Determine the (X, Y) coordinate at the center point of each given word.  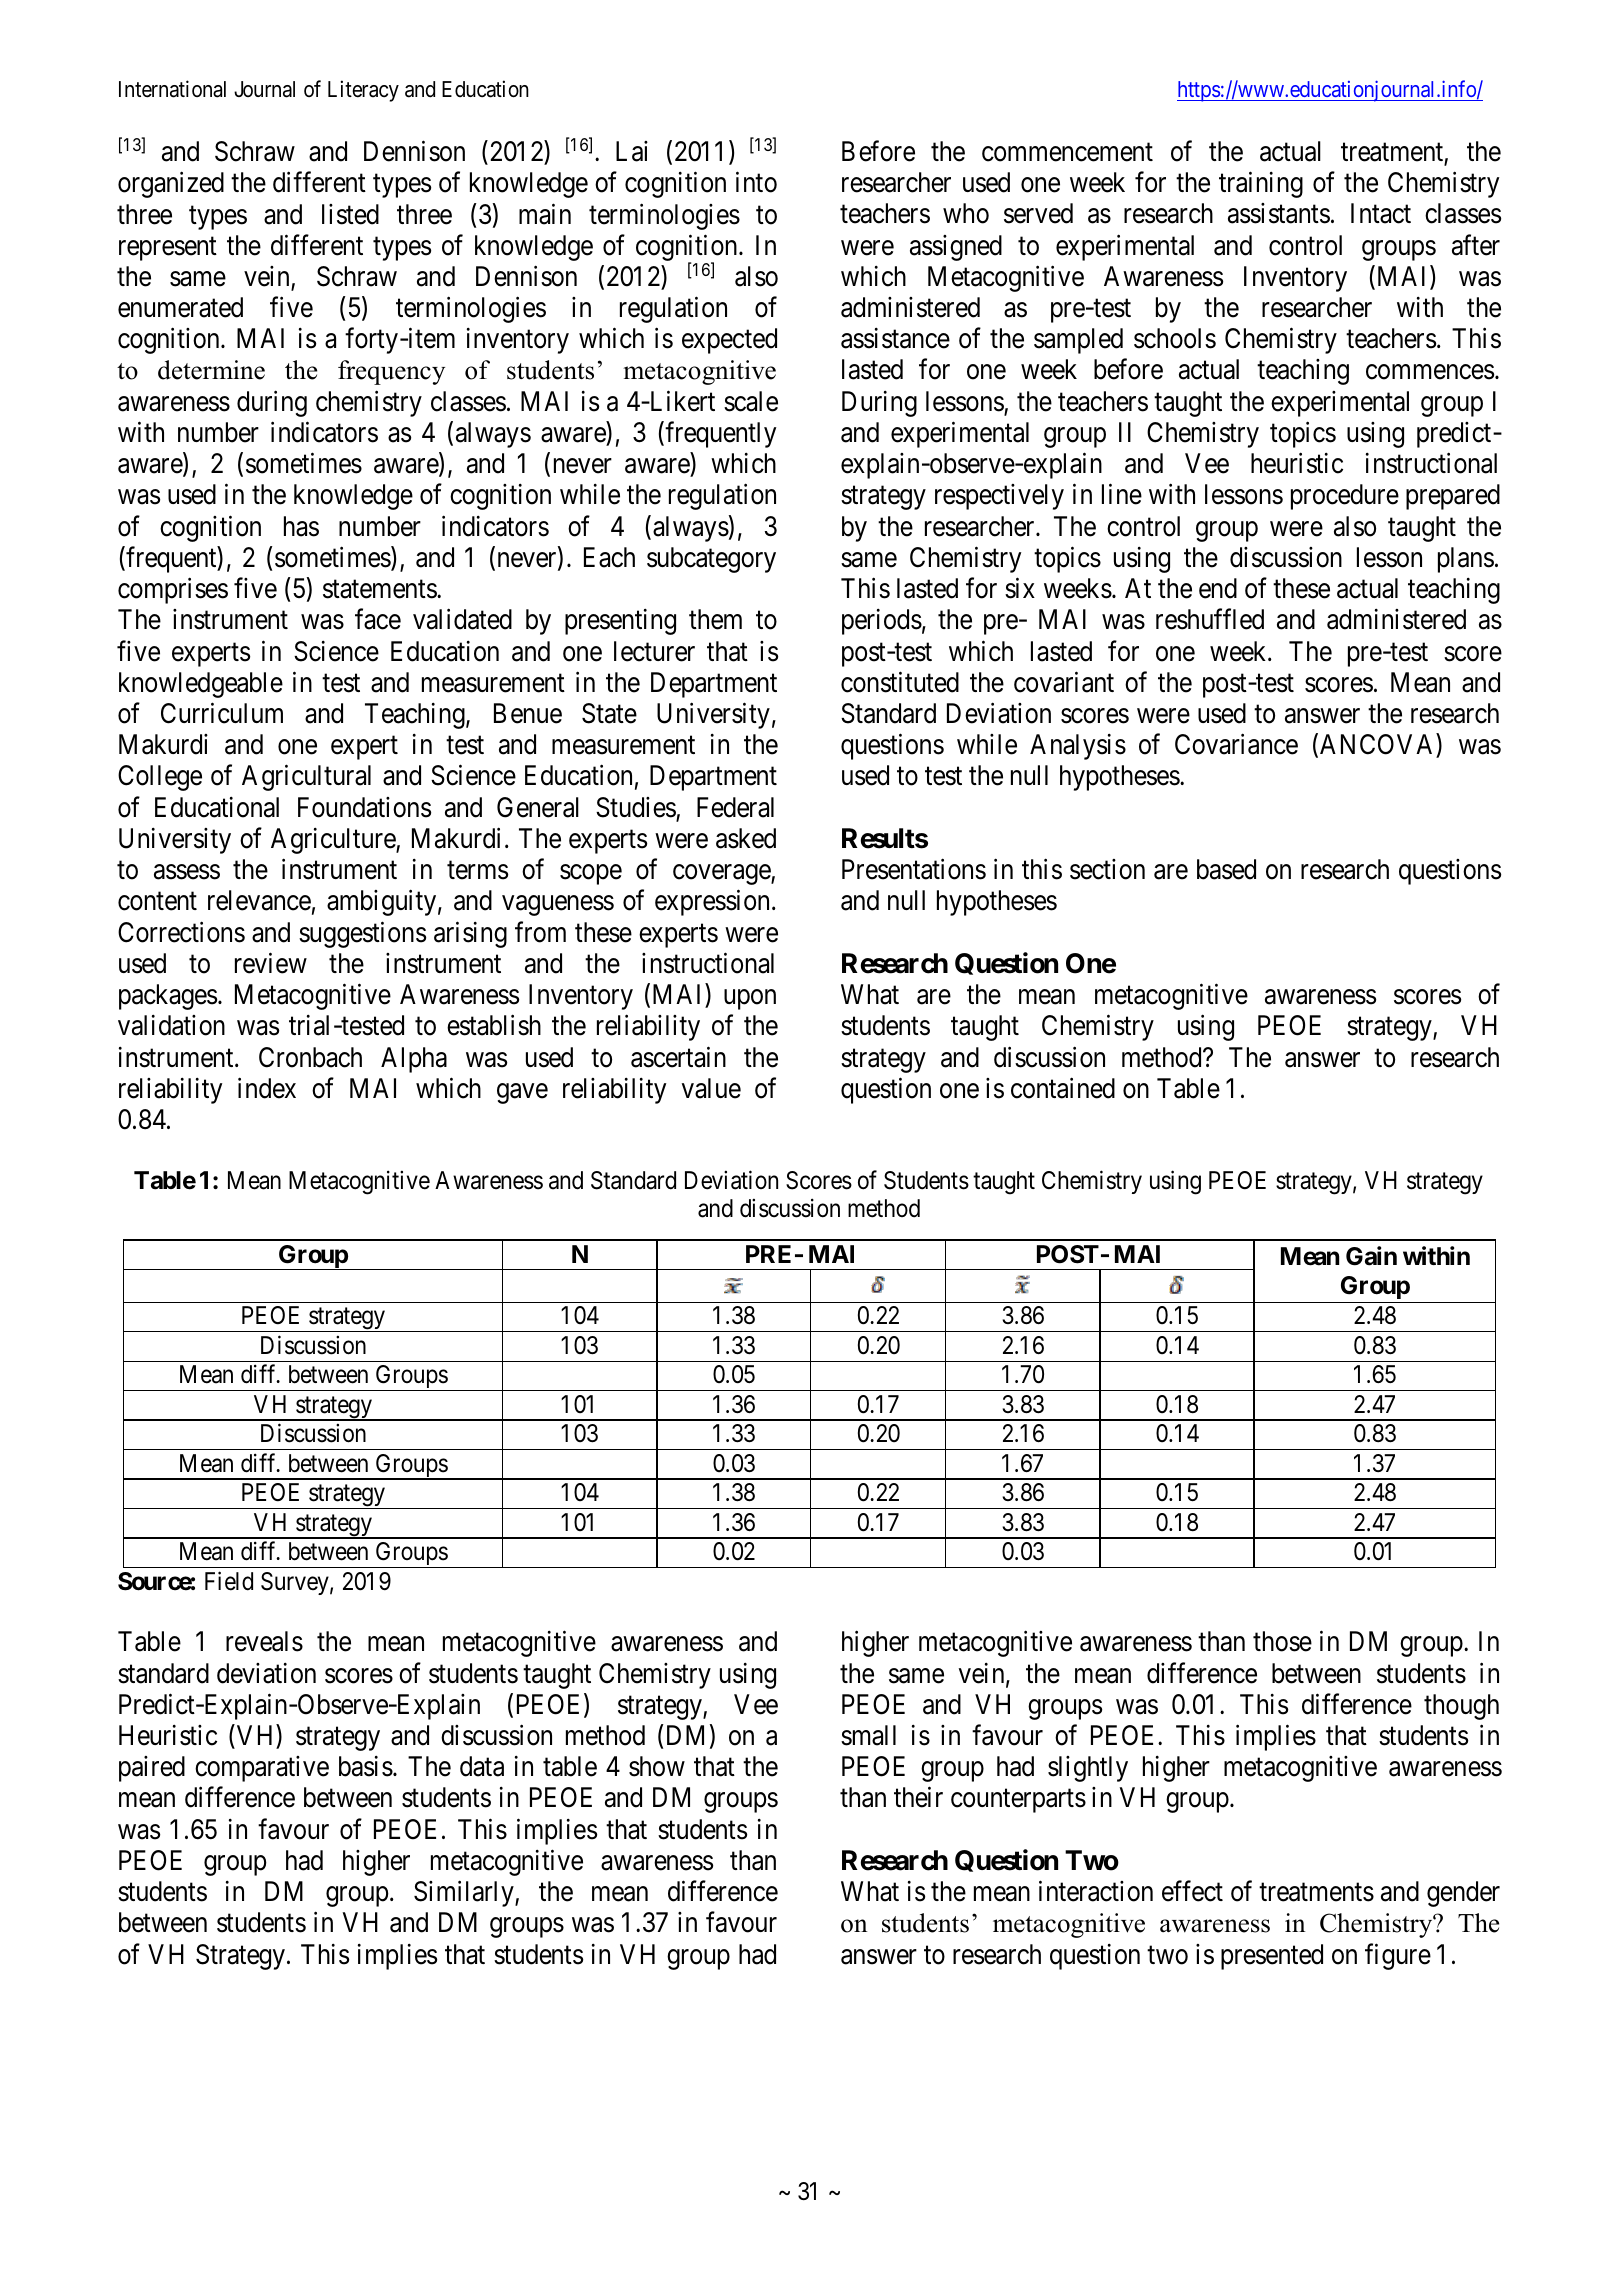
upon (750, 999)
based (1226, 869)
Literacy (363, 91)
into (756, 182)
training (1261, 185)
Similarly (465, 1894)
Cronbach (310, 1057)
